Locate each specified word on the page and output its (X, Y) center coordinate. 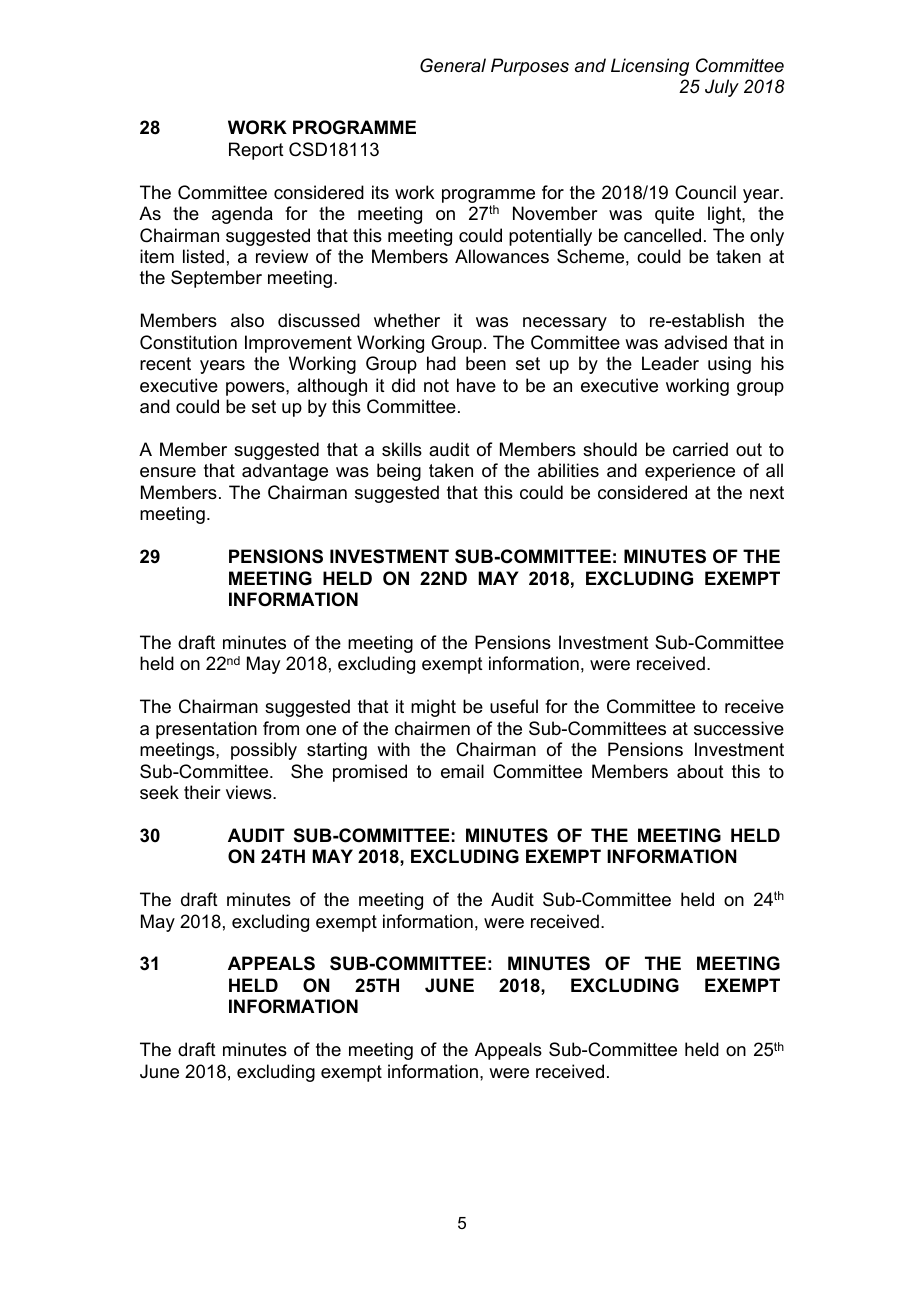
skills (402, 449)
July (722, 88)
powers (256, 389)
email (462, 771)
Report (256, 151)
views (250, 792)
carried (700, 449)
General (453, 65)
